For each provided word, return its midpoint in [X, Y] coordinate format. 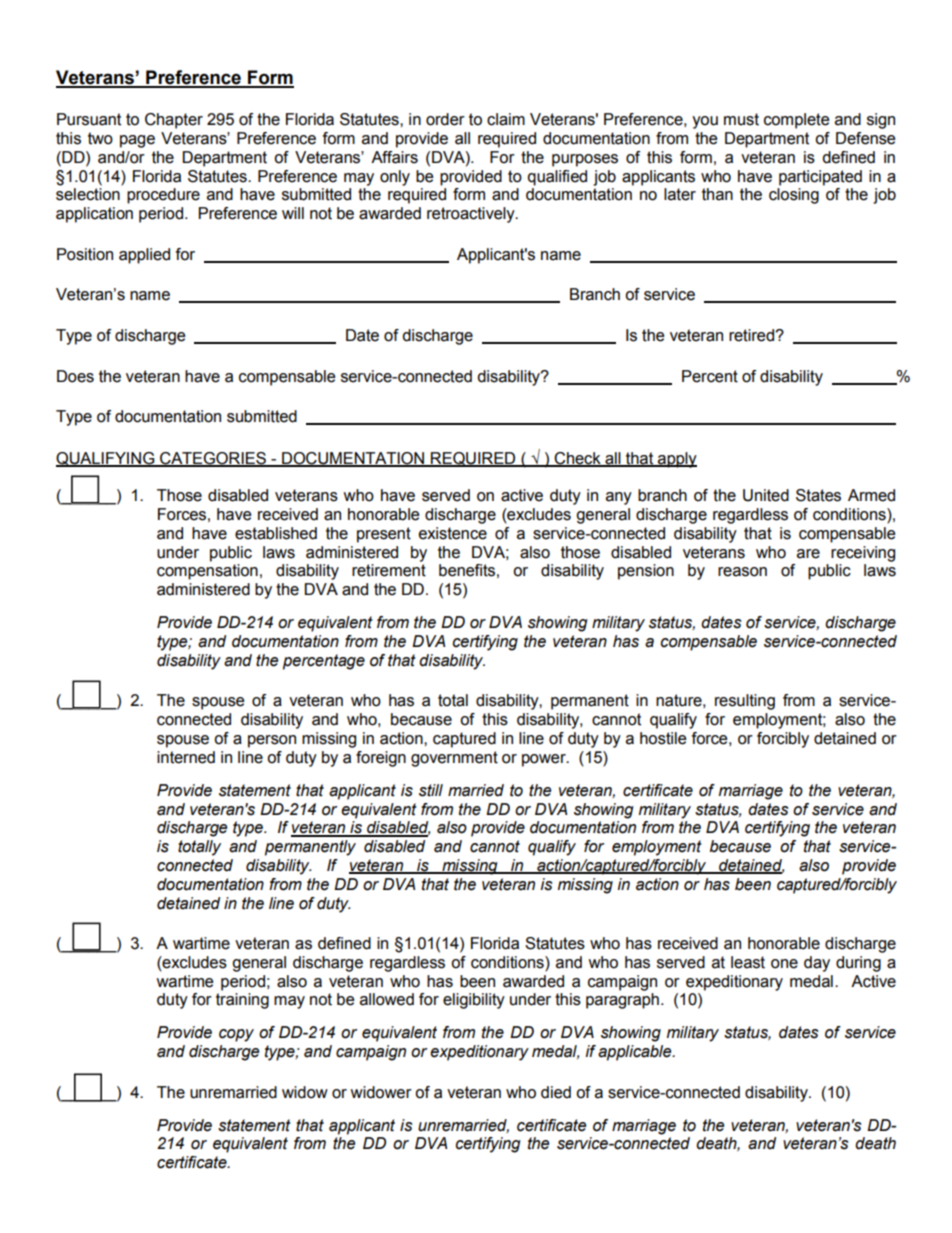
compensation [207, 572]
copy [236, 1035]
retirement [389, 570]
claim [506, 119]
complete [797, 121]
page [137, 141]
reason [742, 572]
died [556, 1092]
